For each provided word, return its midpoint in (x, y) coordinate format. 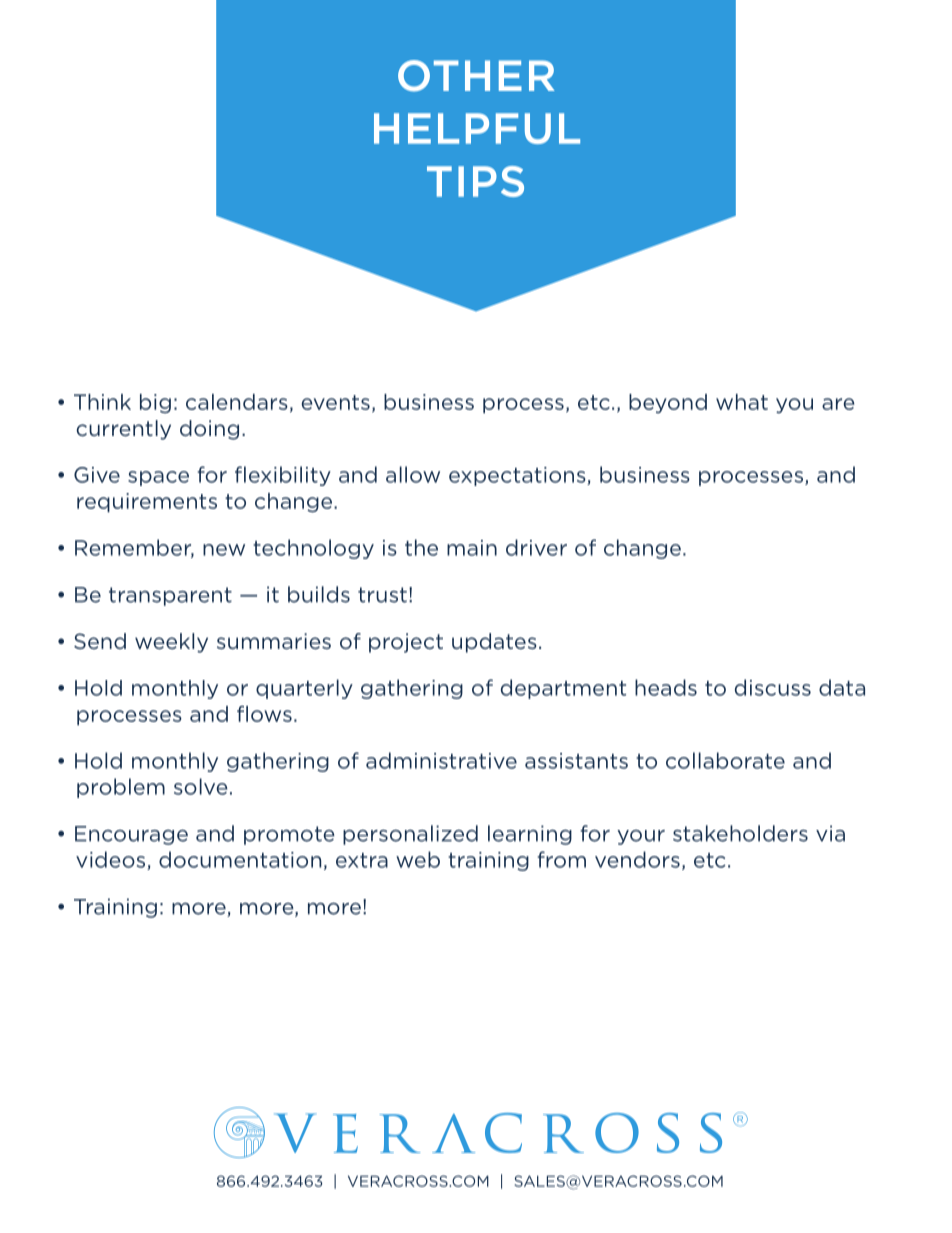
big (155, 403)
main (472, 548)
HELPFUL (477, 128)
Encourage (131, 835)
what (742, 402)
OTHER (476, 76)
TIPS (475, 181)
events (335, 402)
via (830, 833)
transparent (170, 596)
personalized (410, 835)
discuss (773, 687)
